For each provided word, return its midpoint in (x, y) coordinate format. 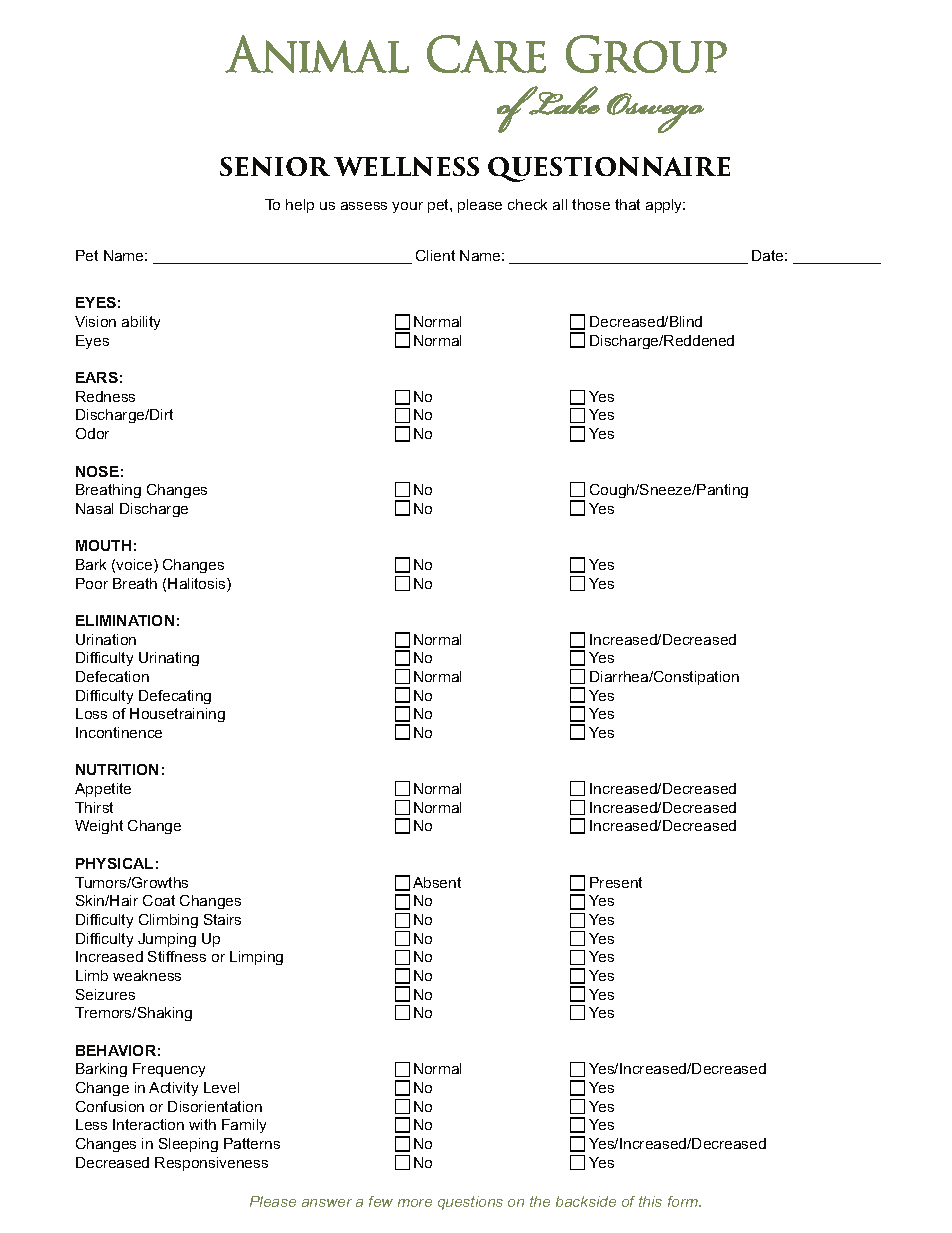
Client (435, 255)
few (381, 1201)
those (591, 204)
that (627, 204)
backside (586, 1201)
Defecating (175, 697)
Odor (92, 433)
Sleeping (188, 1145)
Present (616, 882)
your (407, 207)
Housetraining (177, 715)
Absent (437, 882)
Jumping (167, 940)
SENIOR (275, 166)
